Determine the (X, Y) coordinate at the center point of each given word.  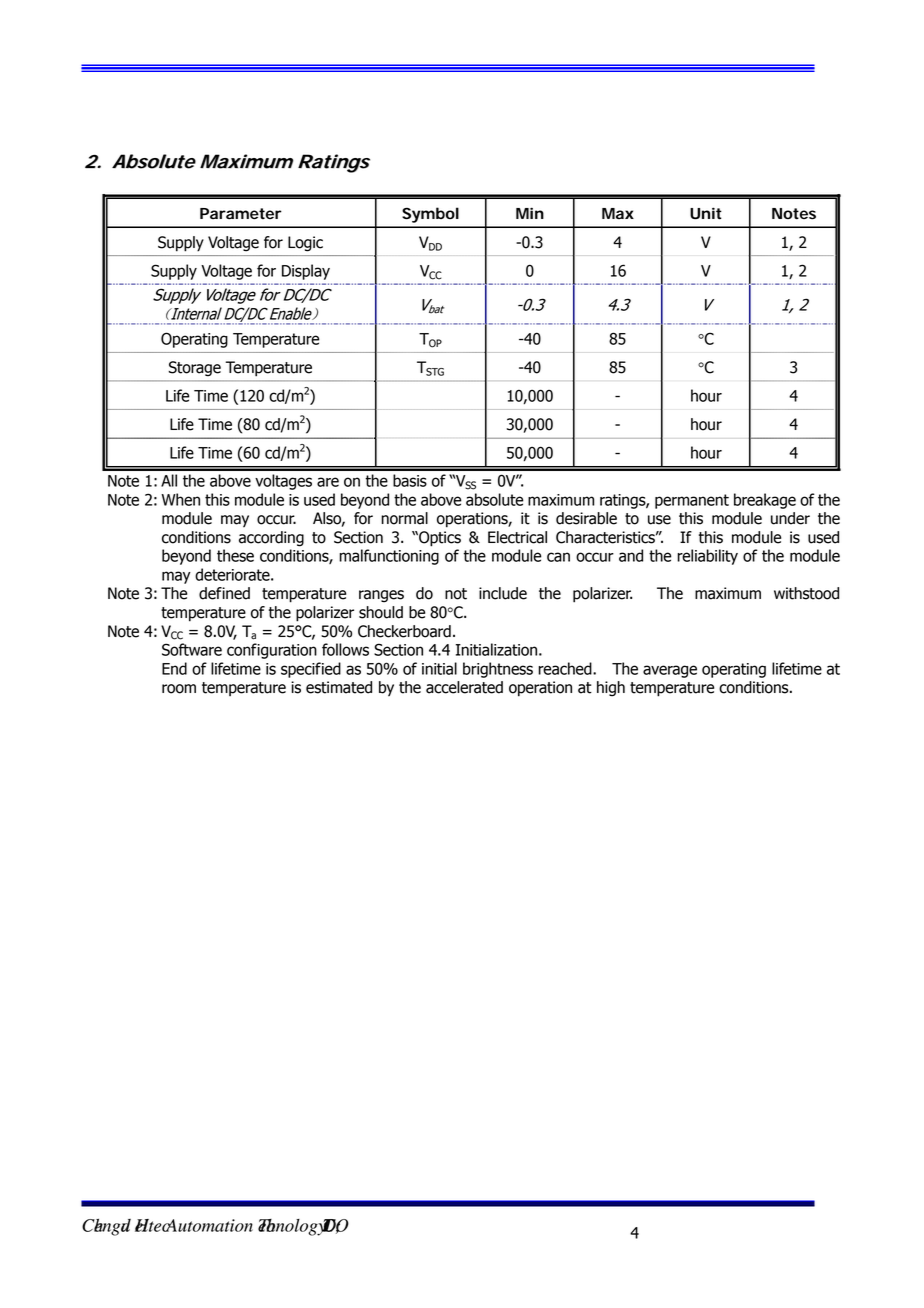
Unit (706, 213)
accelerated (464, 687)
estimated (339, 687)
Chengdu (106, 1227)
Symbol (430, 215)
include (503, 593)
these (235, 555)
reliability (707, 557)
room (179, 689)
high (611, 689)
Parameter (241, 214)
